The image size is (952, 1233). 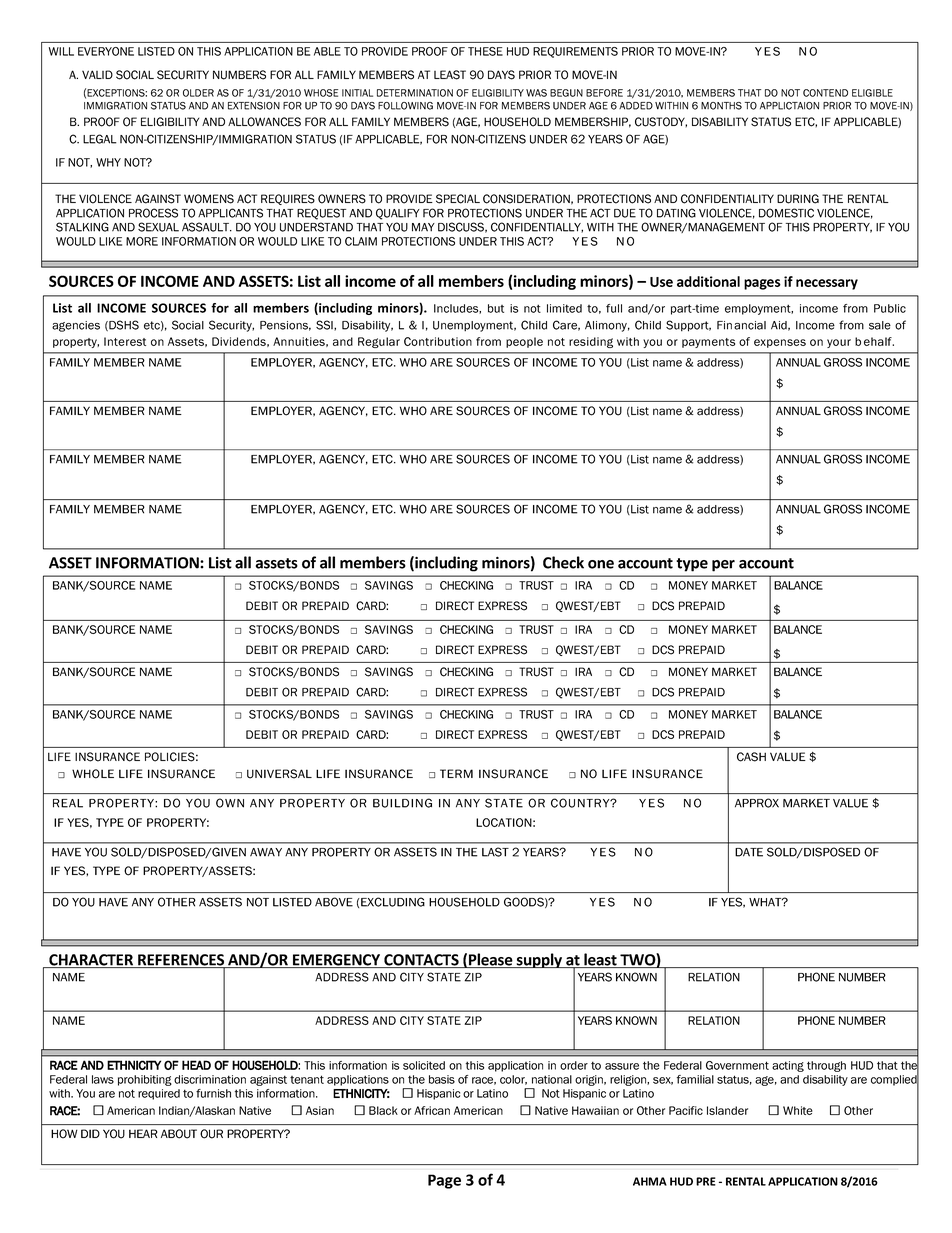 I want to click on Interest, so click(x=125, y=341).
